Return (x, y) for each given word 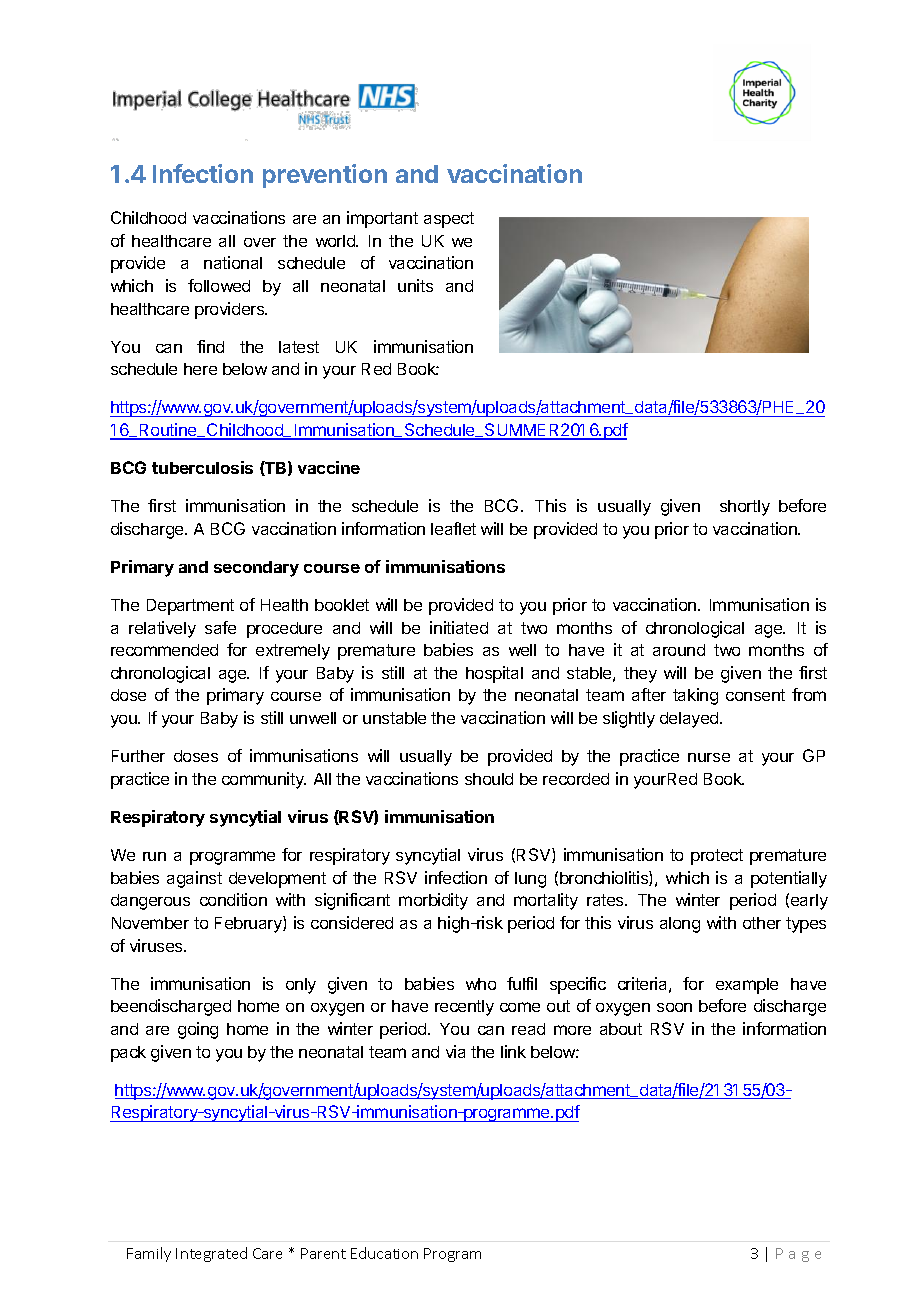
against (194, 879)
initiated (459, 627)
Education (384, 1253)
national (233, 262)
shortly (745, 508)
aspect (449, 220)
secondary (256, 569)
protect (717, 857)
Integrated (211, 1254)
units (415, 285)
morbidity (433, 901)
